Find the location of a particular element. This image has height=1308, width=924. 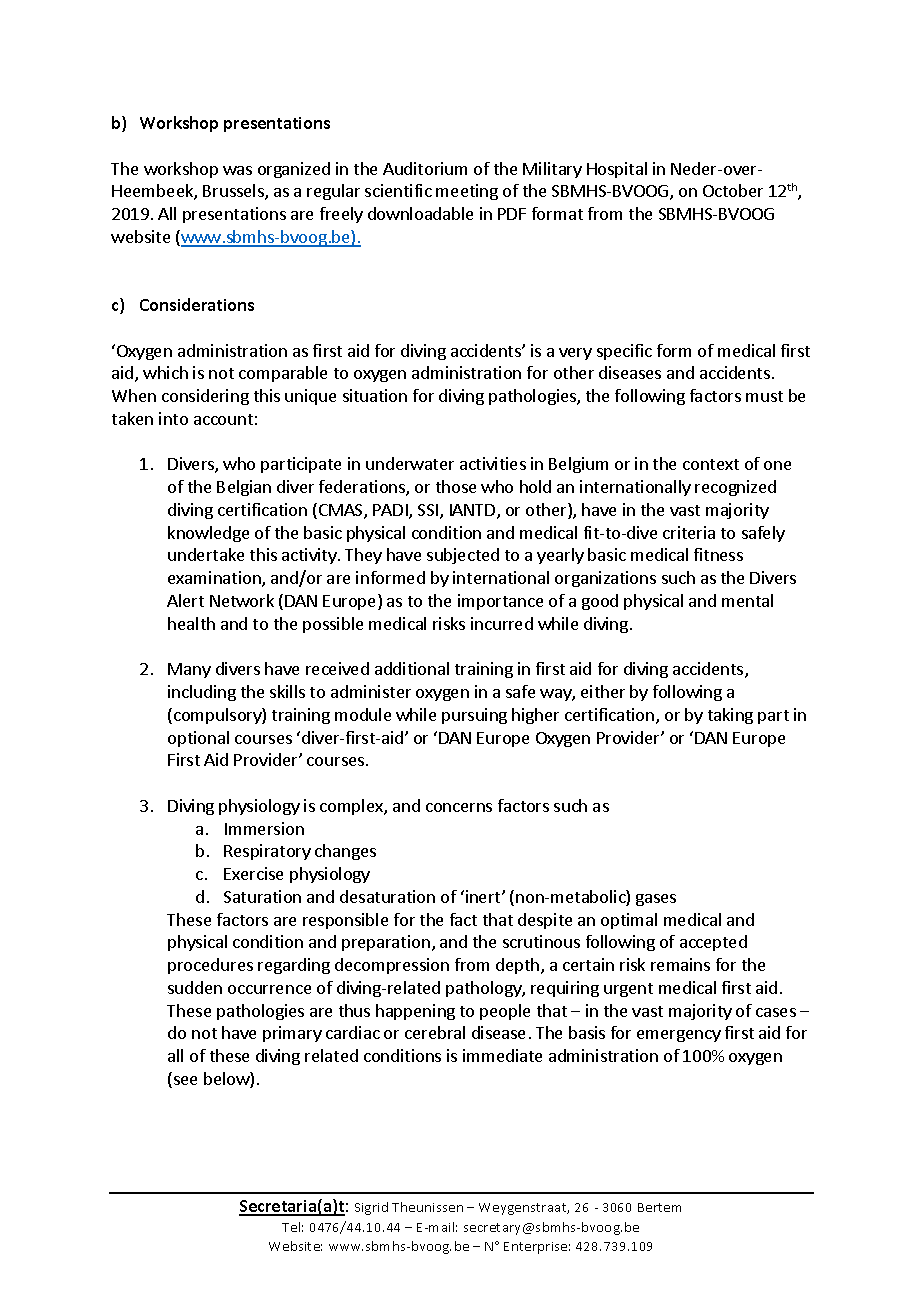

cerebral is located at coordinates (435, 1032).
